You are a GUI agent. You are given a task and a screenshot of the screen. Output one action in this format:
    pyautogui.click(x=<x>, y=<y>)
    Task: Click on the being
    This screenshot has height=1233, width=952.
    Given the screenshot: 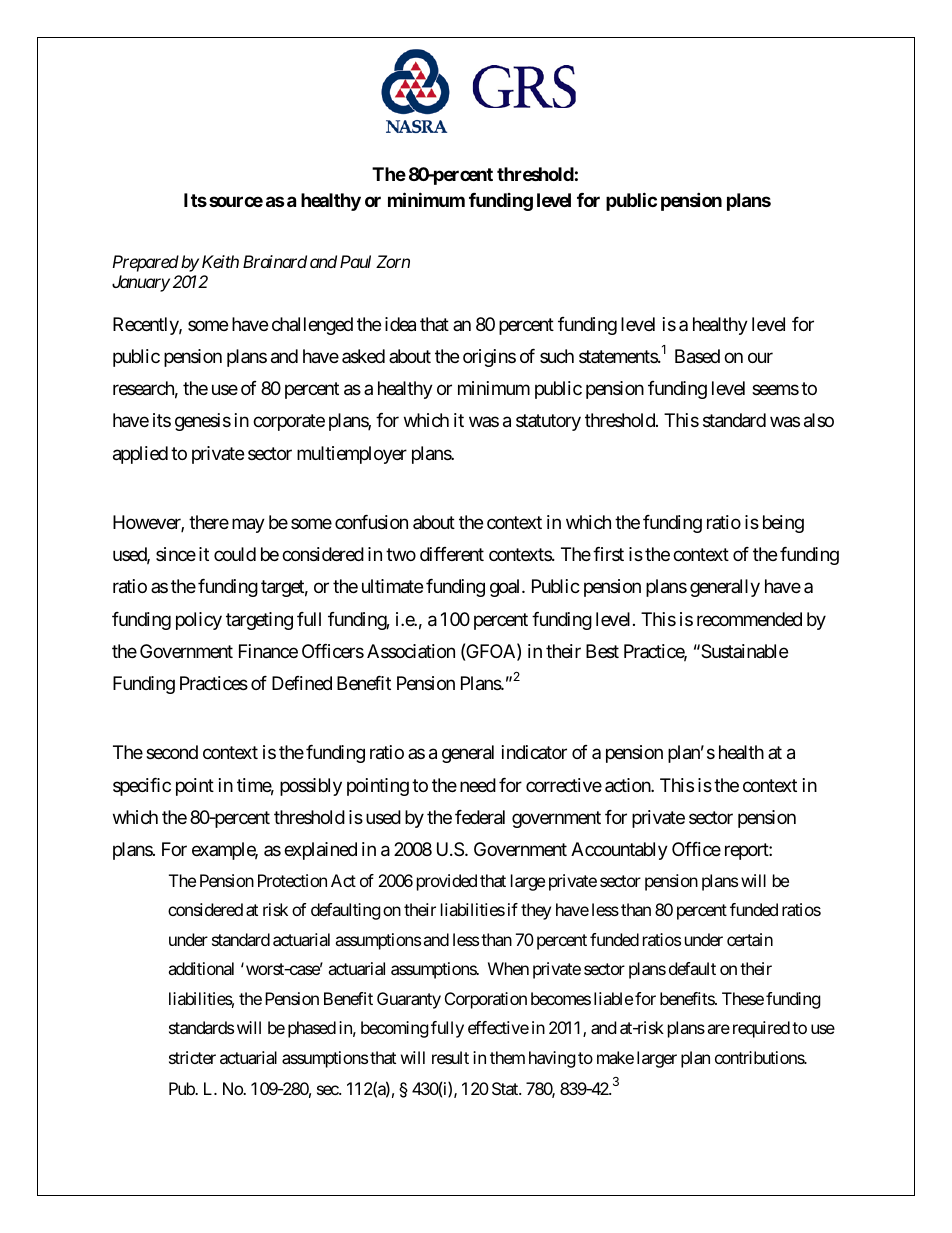 What is the action you would take?
    pyautogui.click(x=783, y=524)
